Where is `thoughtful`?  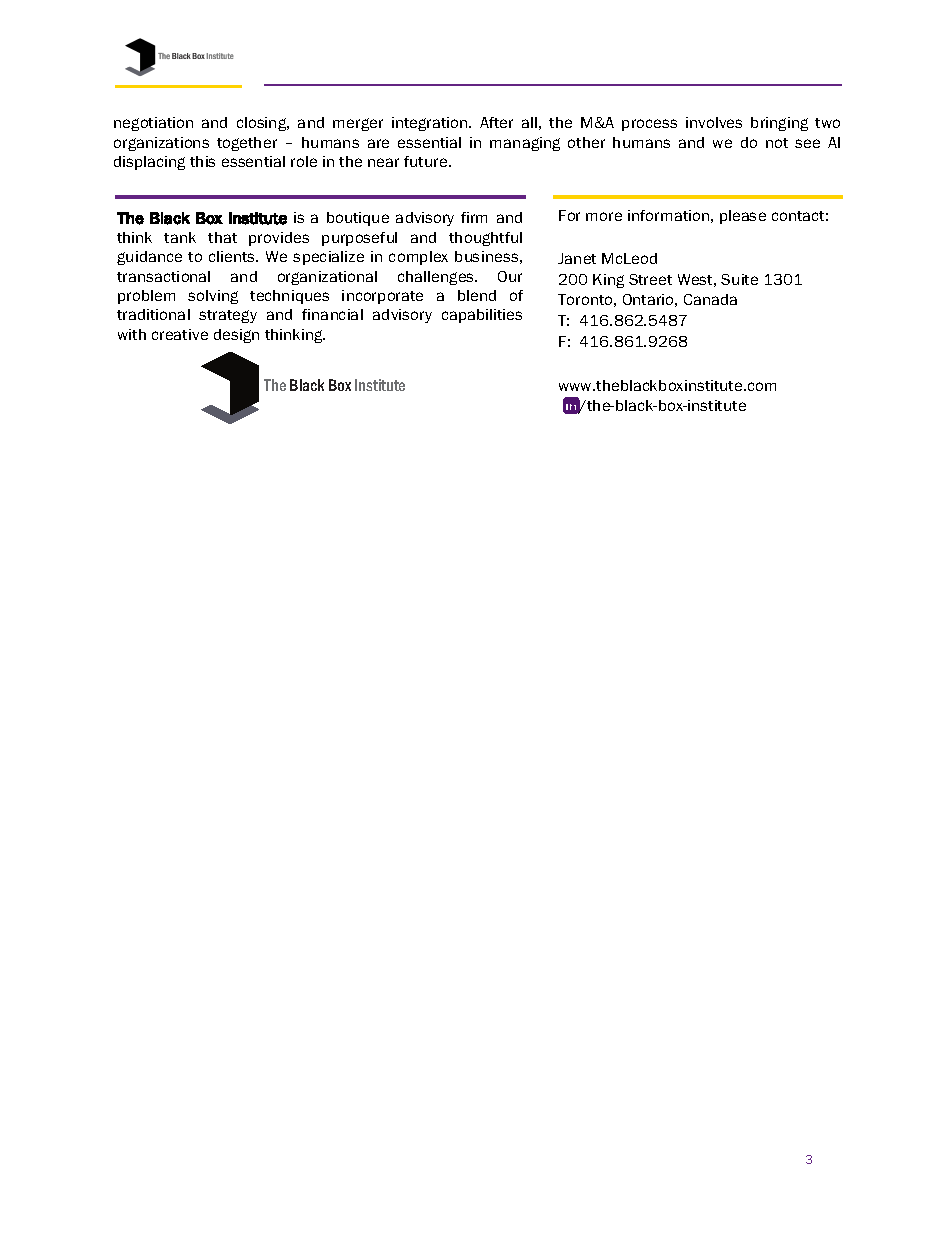
thoughtful is located at coordinates (485, 239).
